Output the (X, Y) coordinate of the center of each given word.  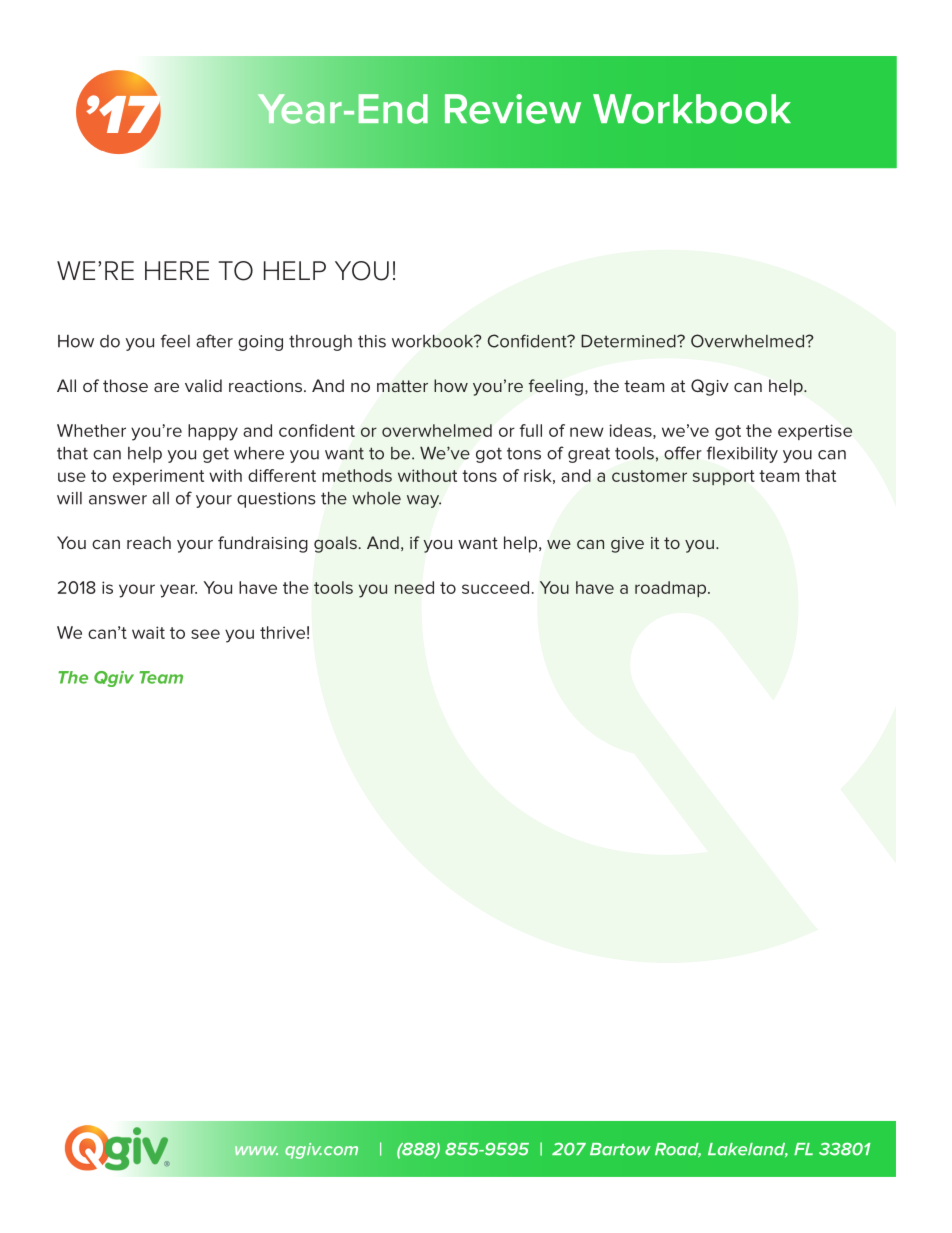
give (627, 545)
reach (149, 542)
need (414, 587)
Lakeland (748, 1150)
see (205, 634)
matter (402, 386)
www (256, 1150)
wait (148, 632)
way (424, 501)
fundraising (263, 544)
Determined (629, 341)
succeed (495, 587)
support (724, 477)
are (166, 387)
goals (335, 544)
